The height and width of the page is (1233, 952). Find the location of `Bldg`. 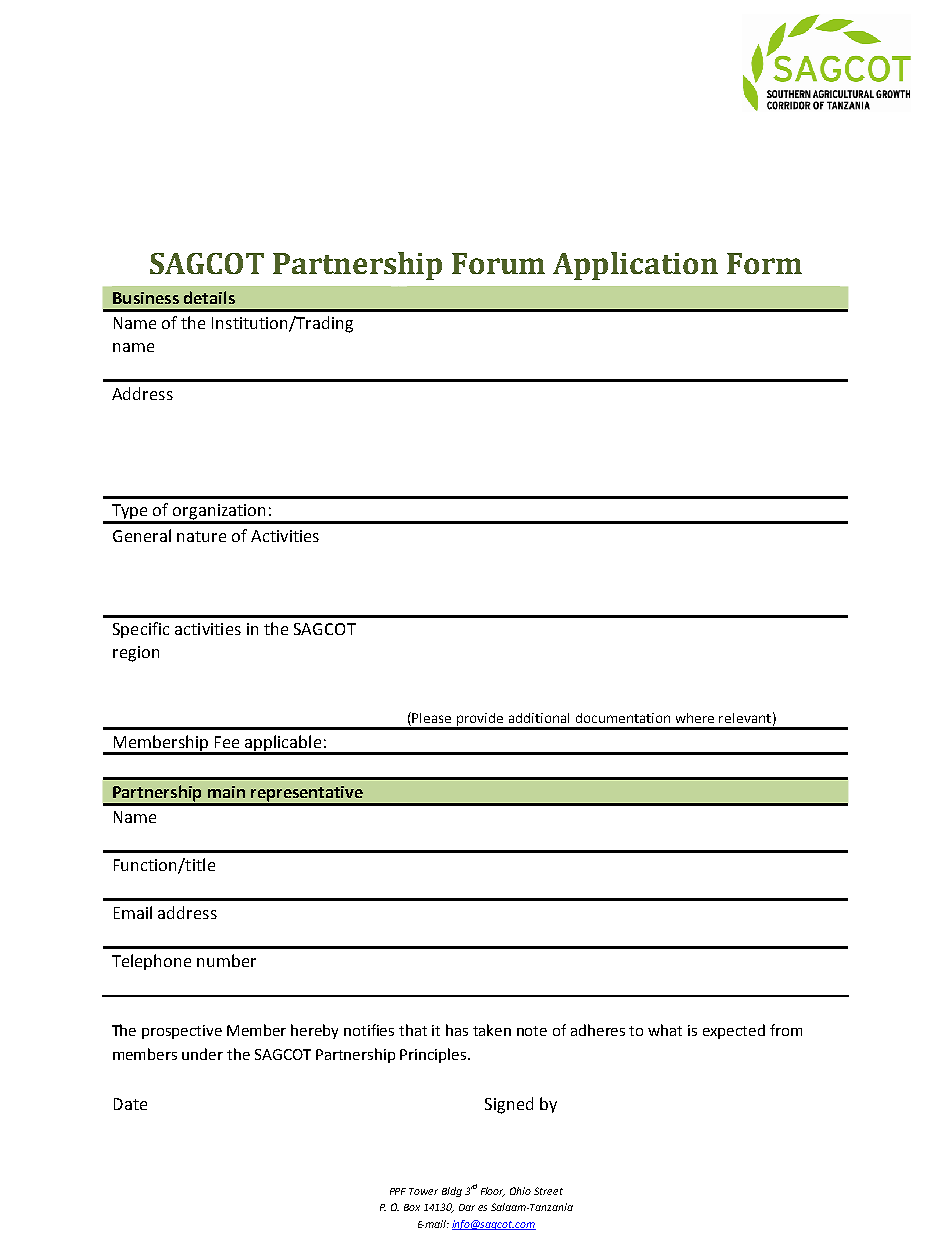

Bldg is located at coordinates (452, 1192).
